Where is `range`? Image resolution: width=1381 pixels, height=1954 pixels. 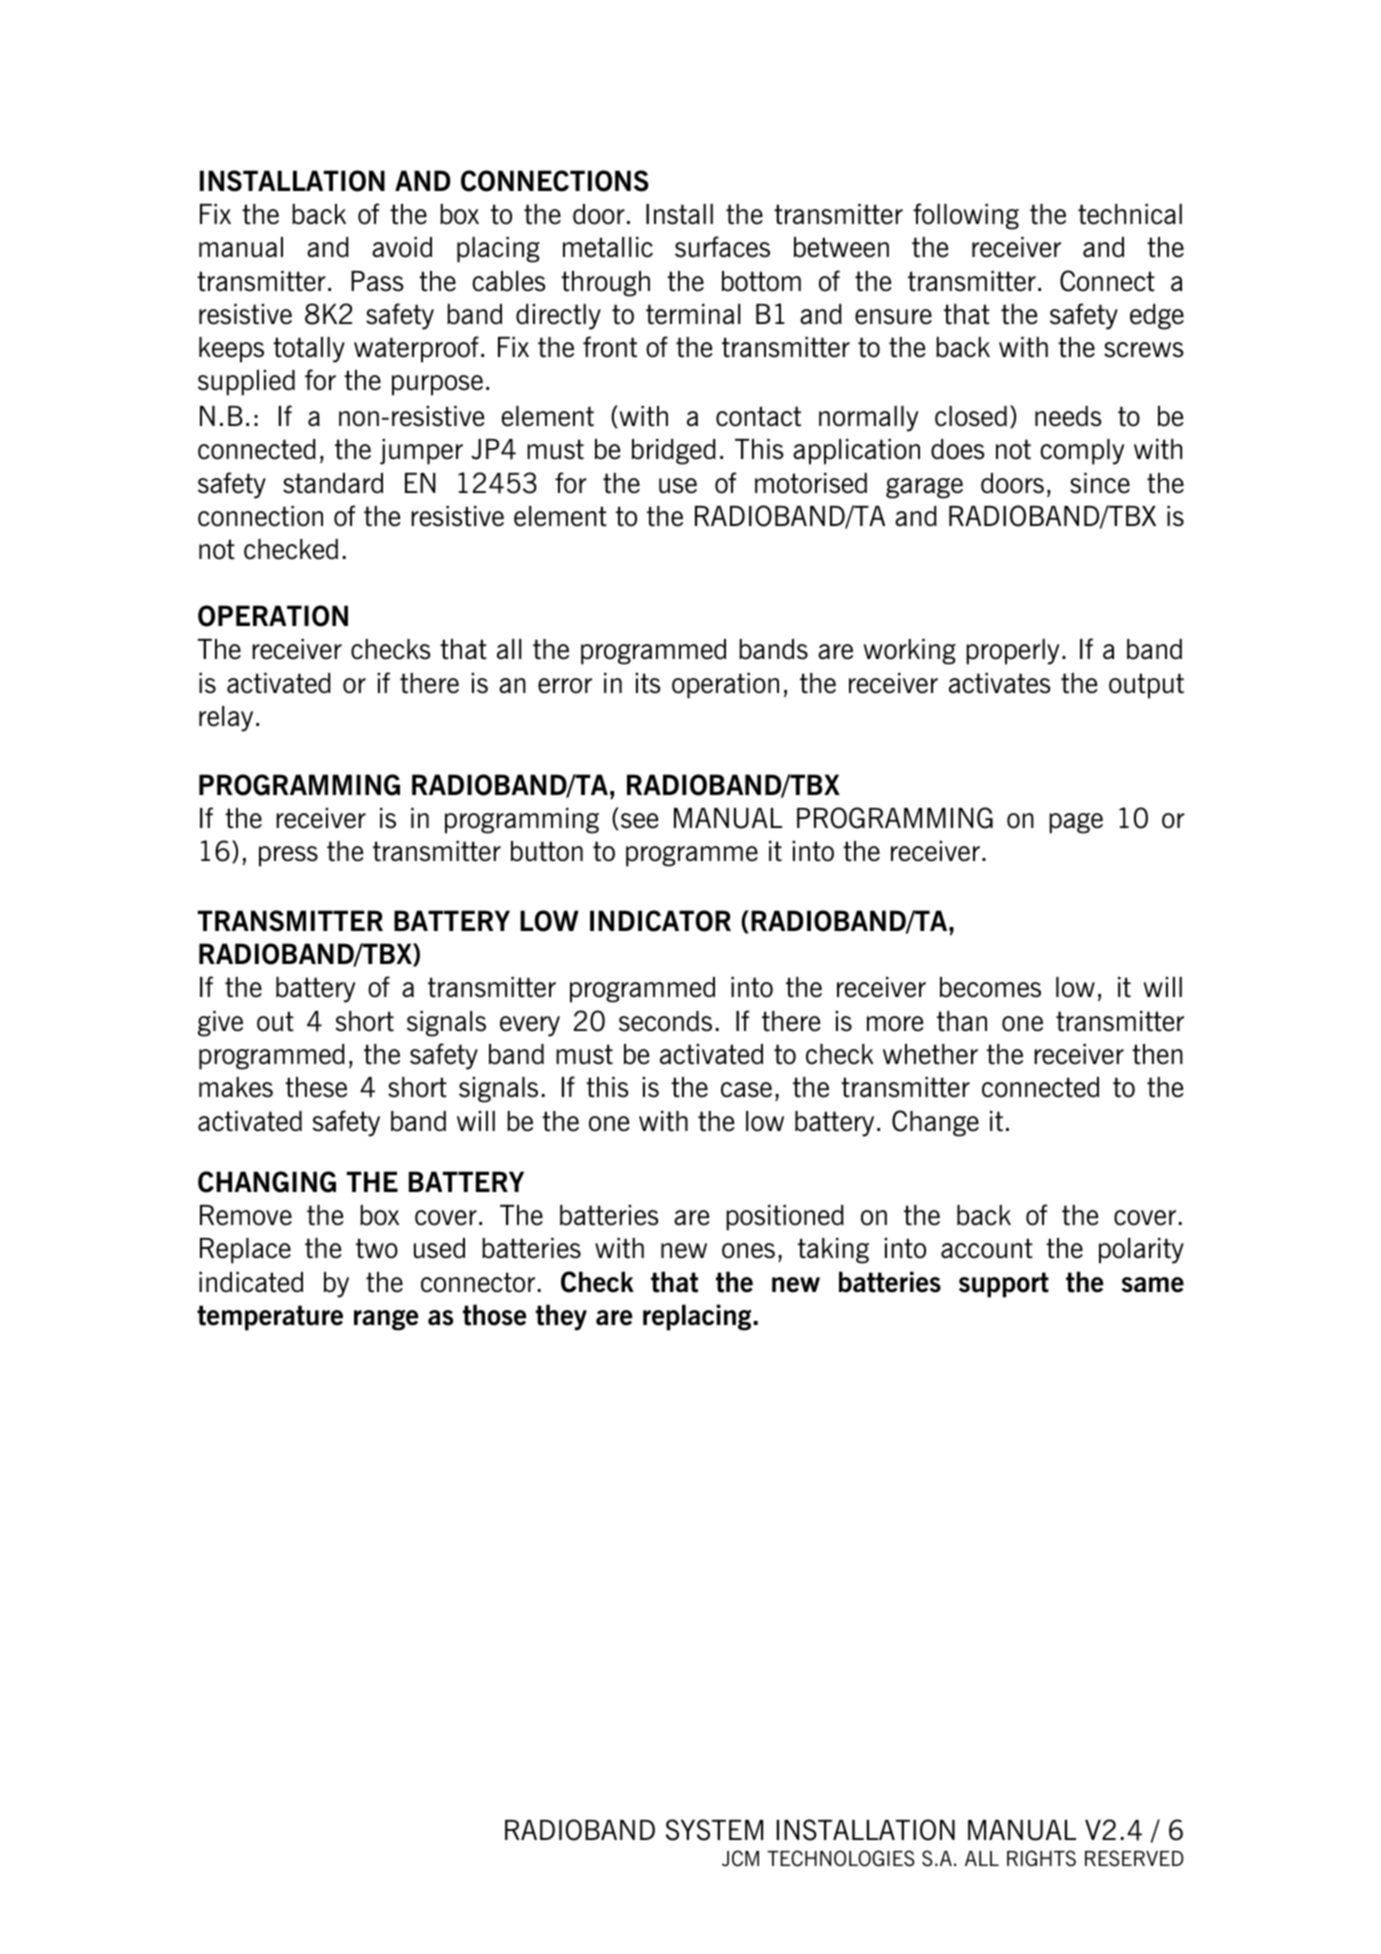
range is located at coordinates (386, 1320).
